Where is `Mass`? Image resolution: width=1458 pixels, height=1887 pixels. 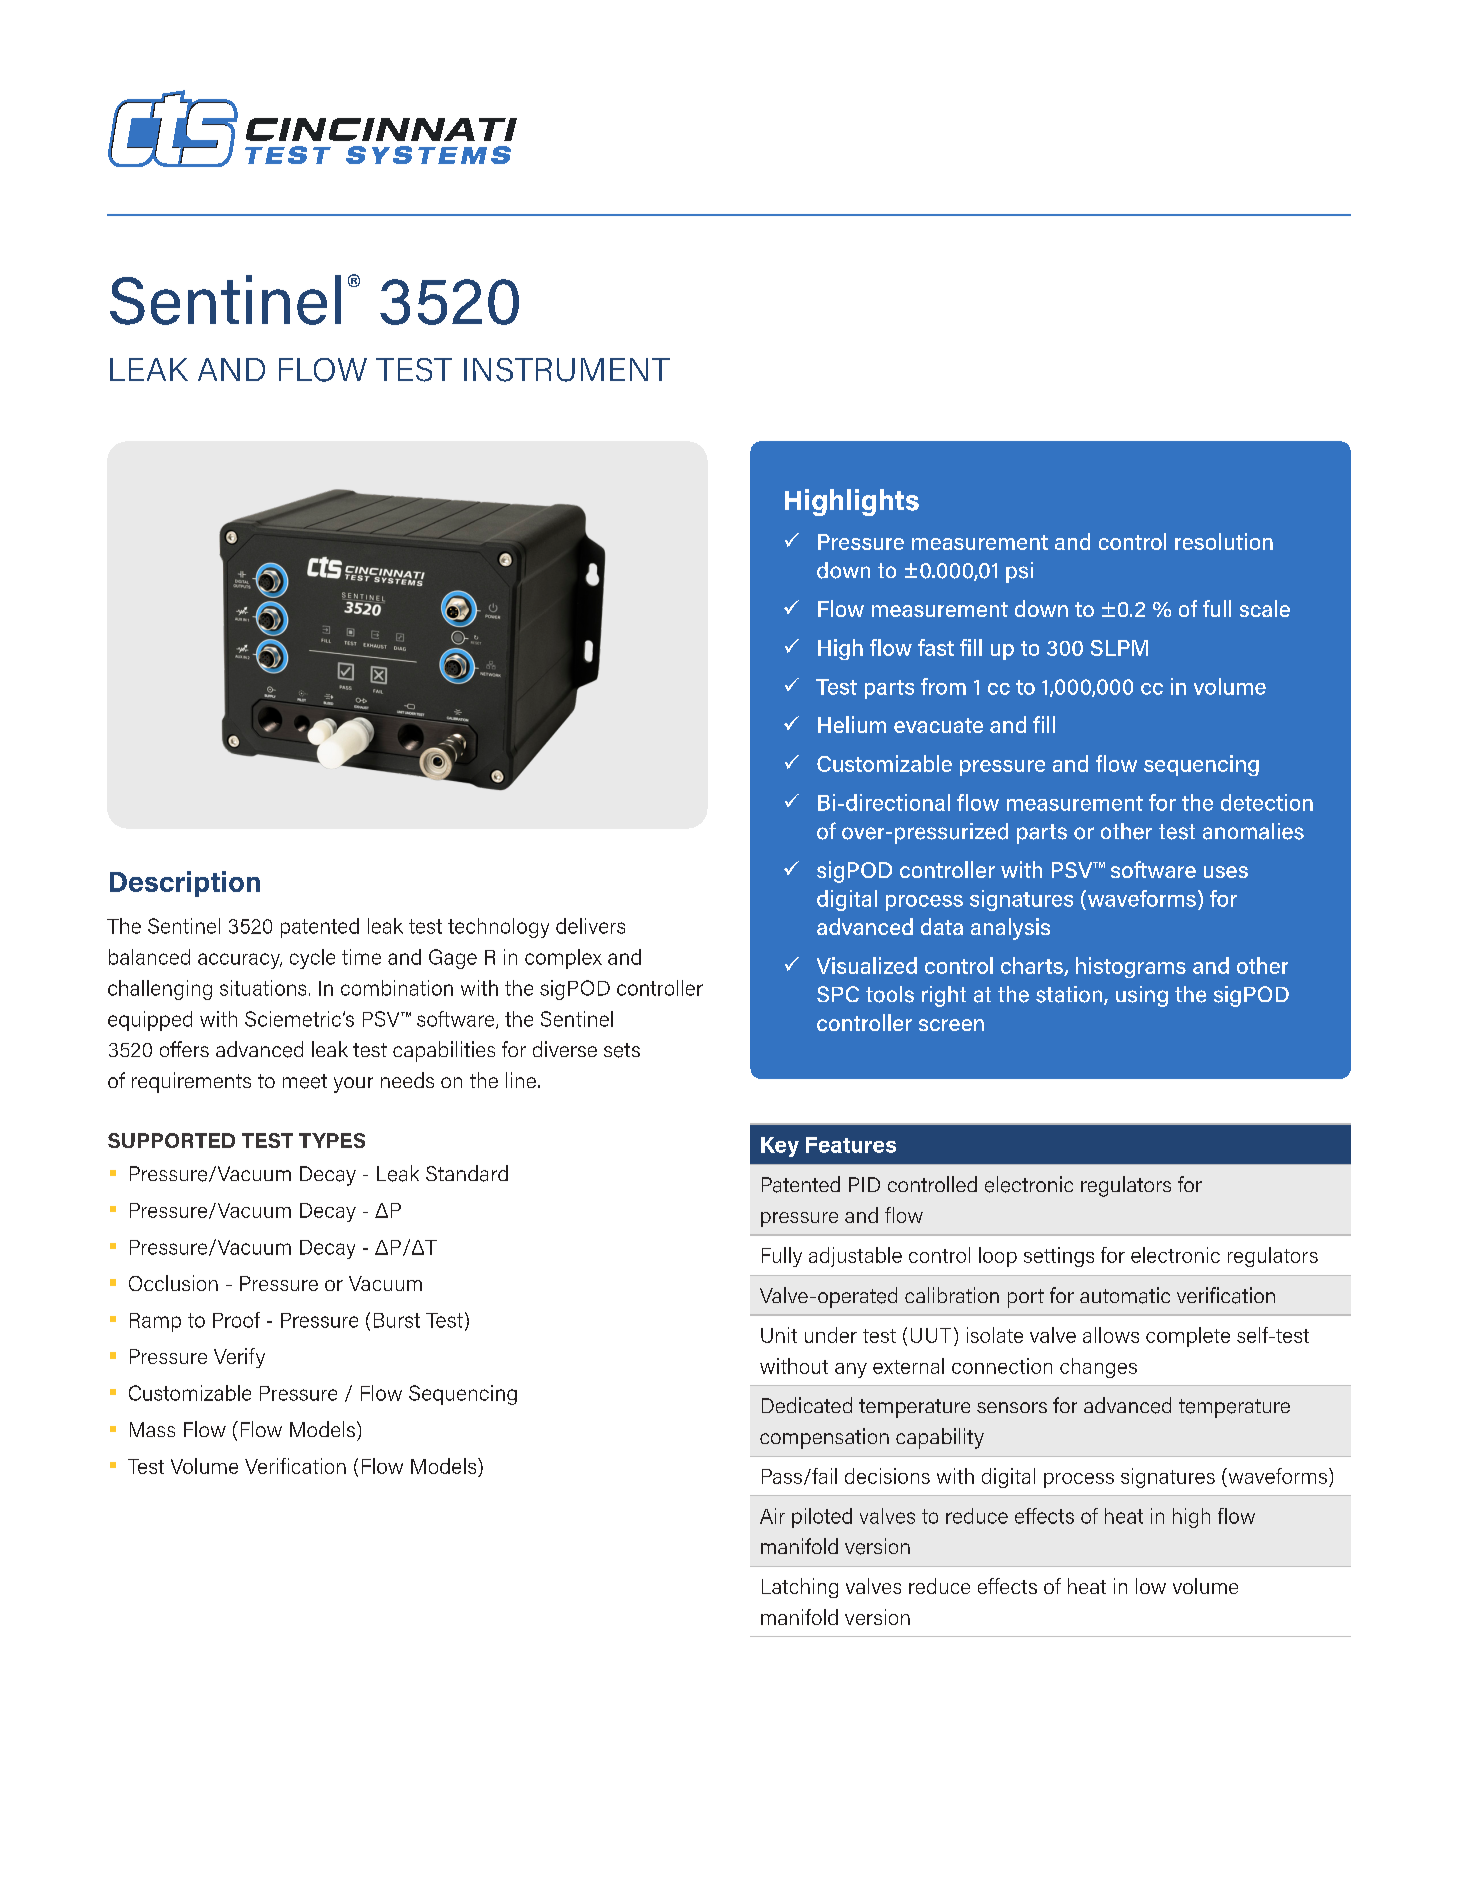 Mass is located at coordinates (152, 1429).
